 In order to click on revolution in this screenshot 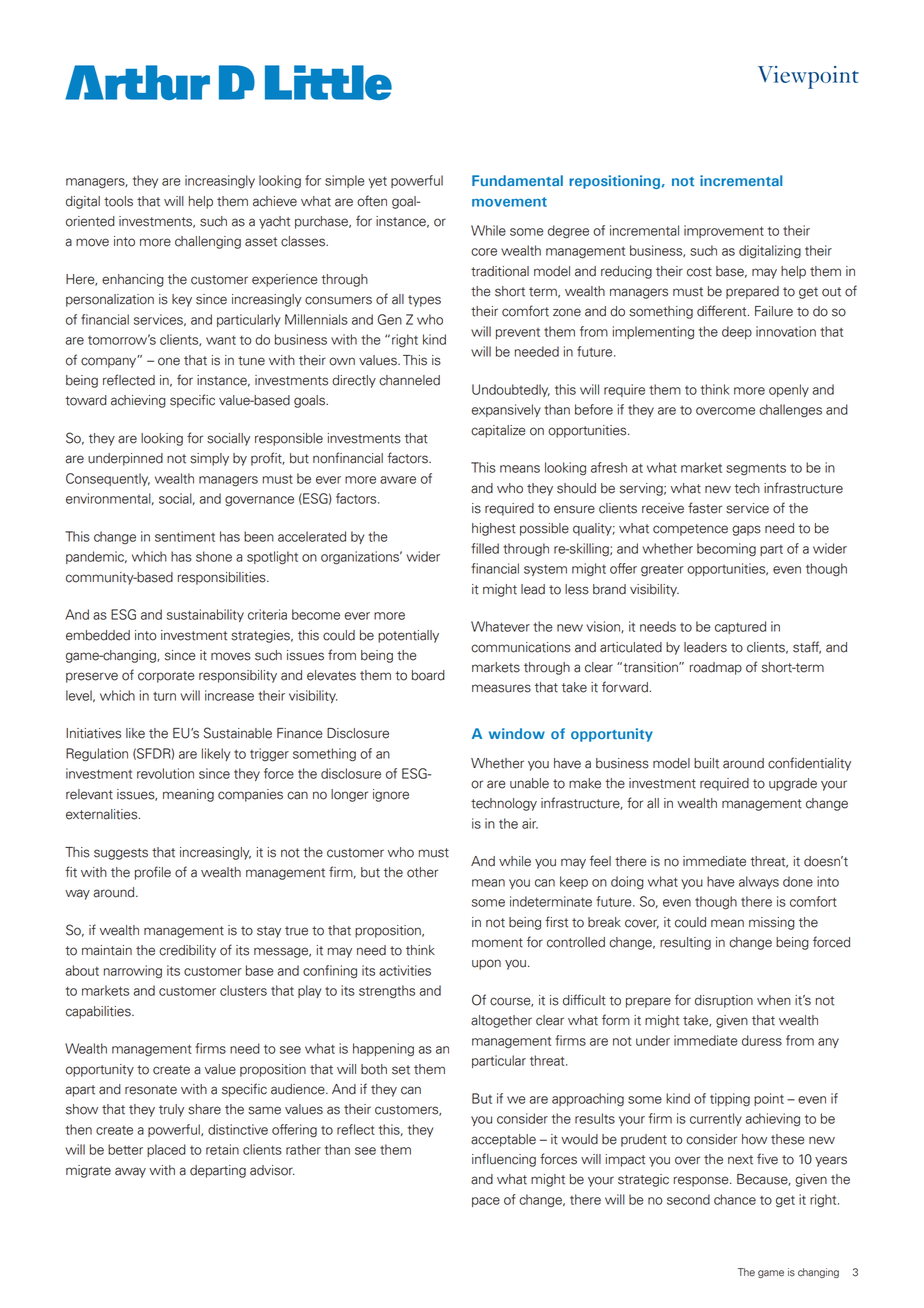, I will do `click(165, 773)`.
